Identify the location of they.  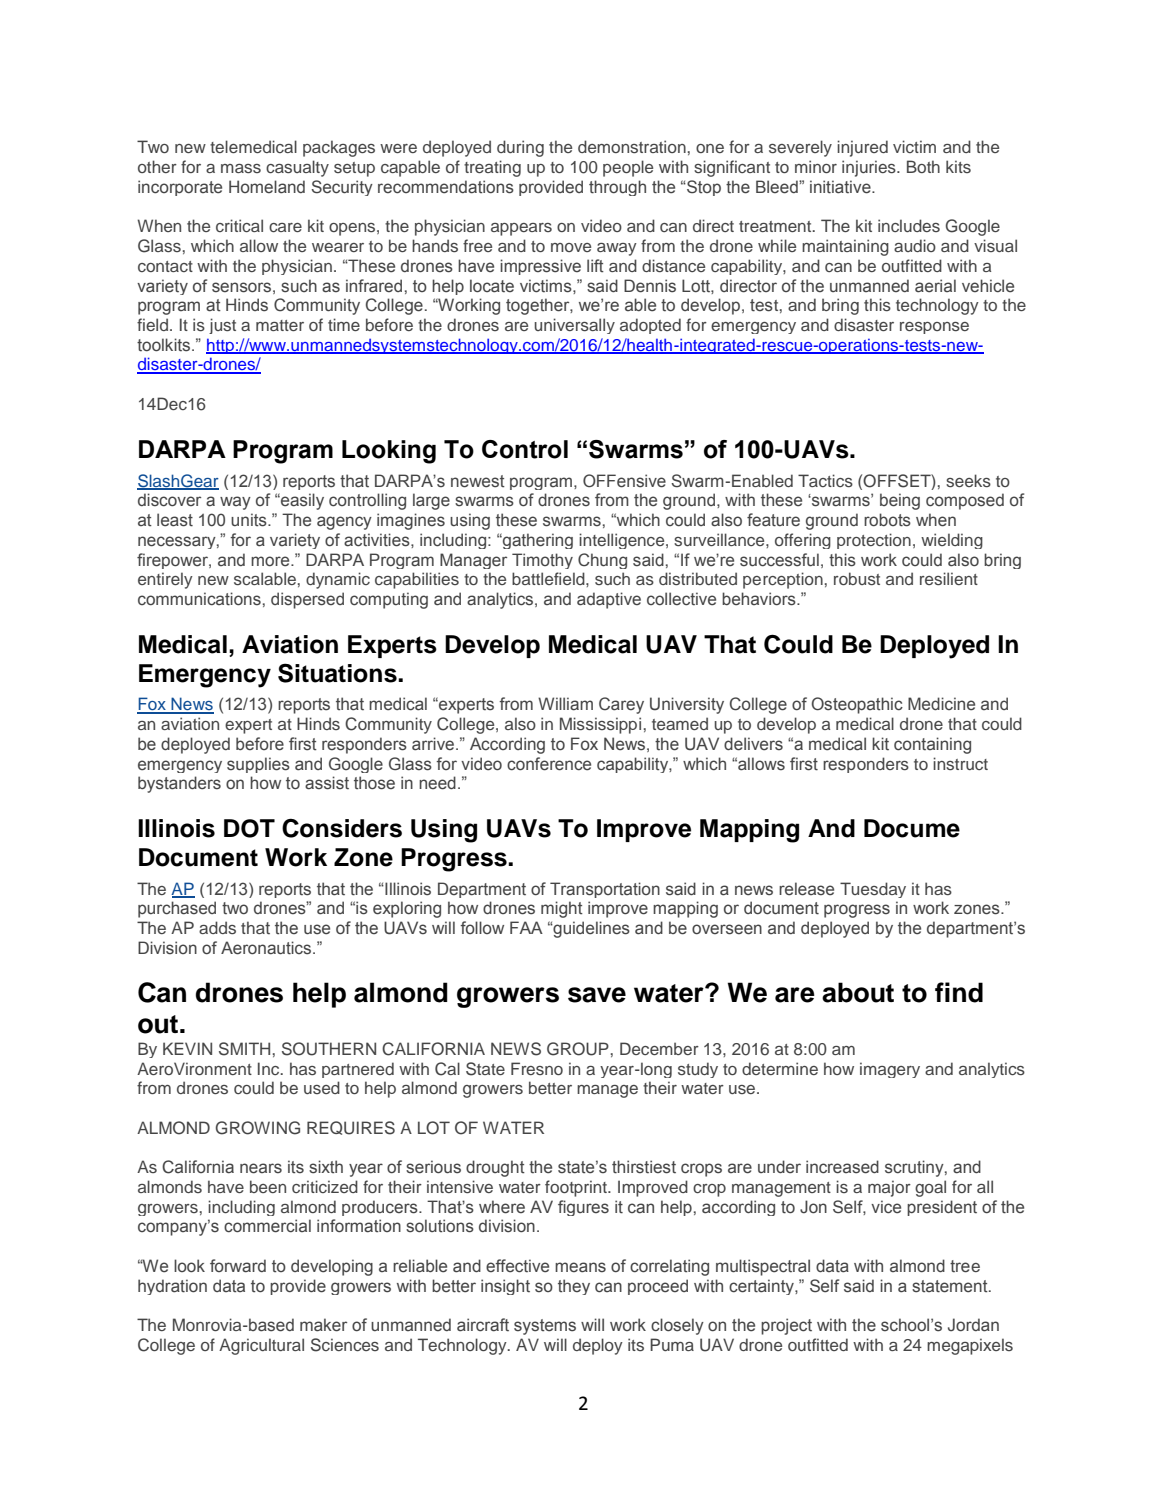
(574, 1287).
